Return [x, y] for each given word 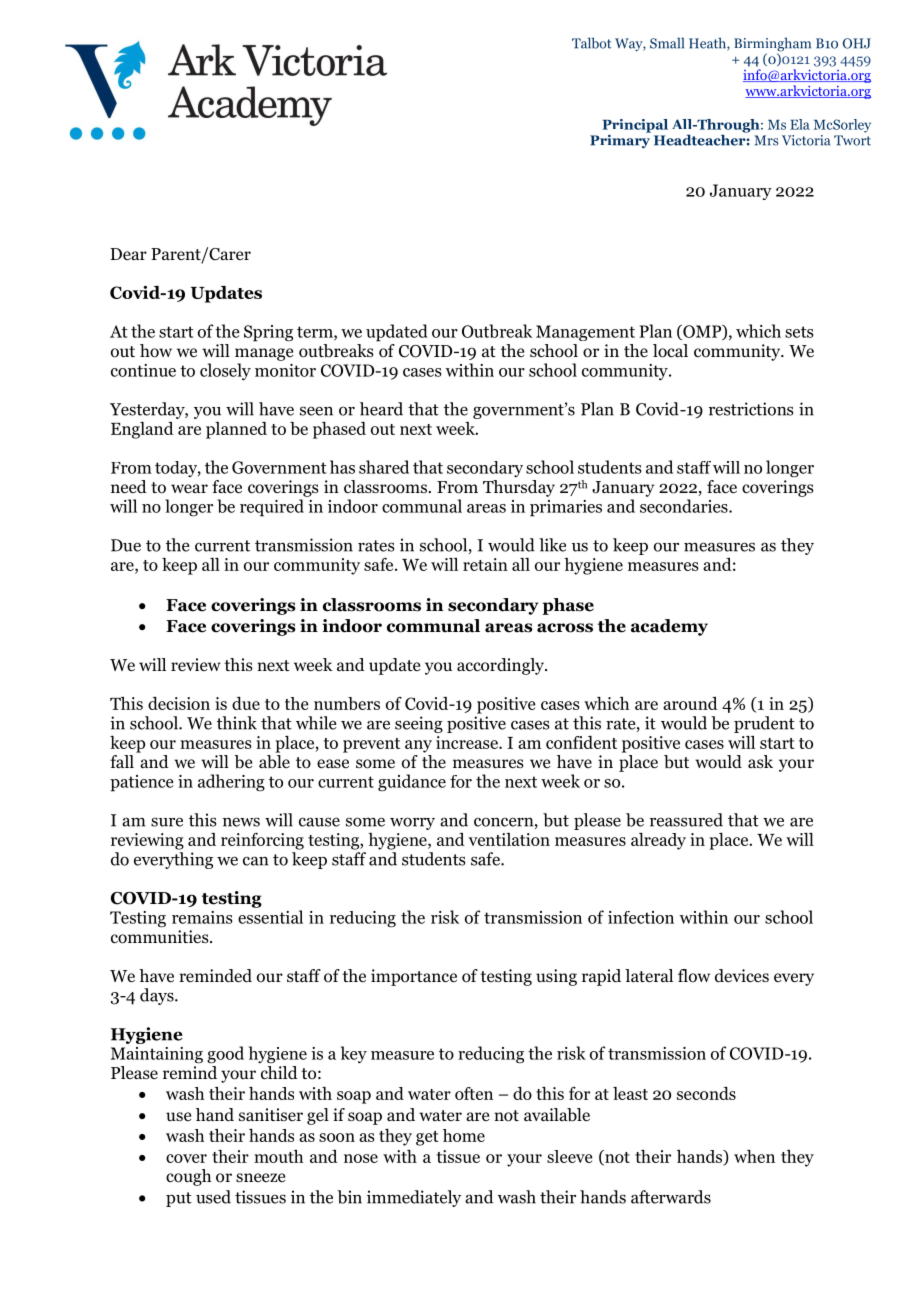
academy [669, 627]
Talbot [591, 43]
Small [667, 43]
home [464, 1135]
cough [188, 1177]
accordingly [501, 666]
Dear [128, 254]
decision [179, 703]
